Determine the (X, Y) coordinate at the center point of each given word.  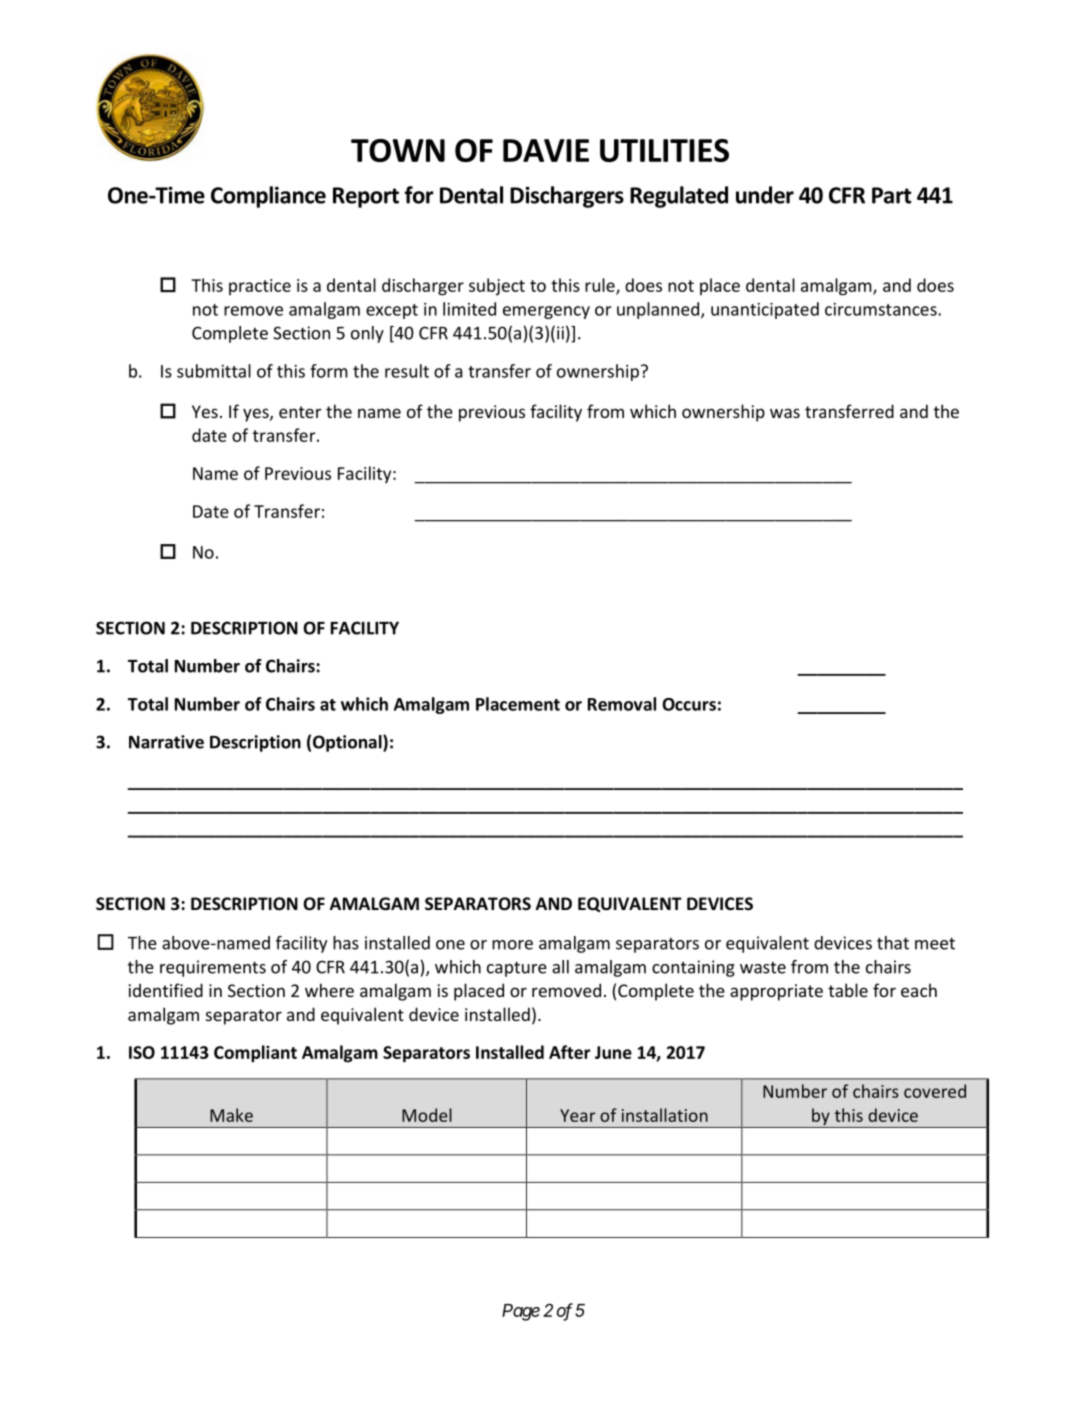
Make (231, 1115)
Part (891, 195)
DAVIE (546, 150)
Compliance (268, 197)
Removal (622, 704)
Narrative (166, 742)
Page (521, 1312)
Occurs (689, 704)
